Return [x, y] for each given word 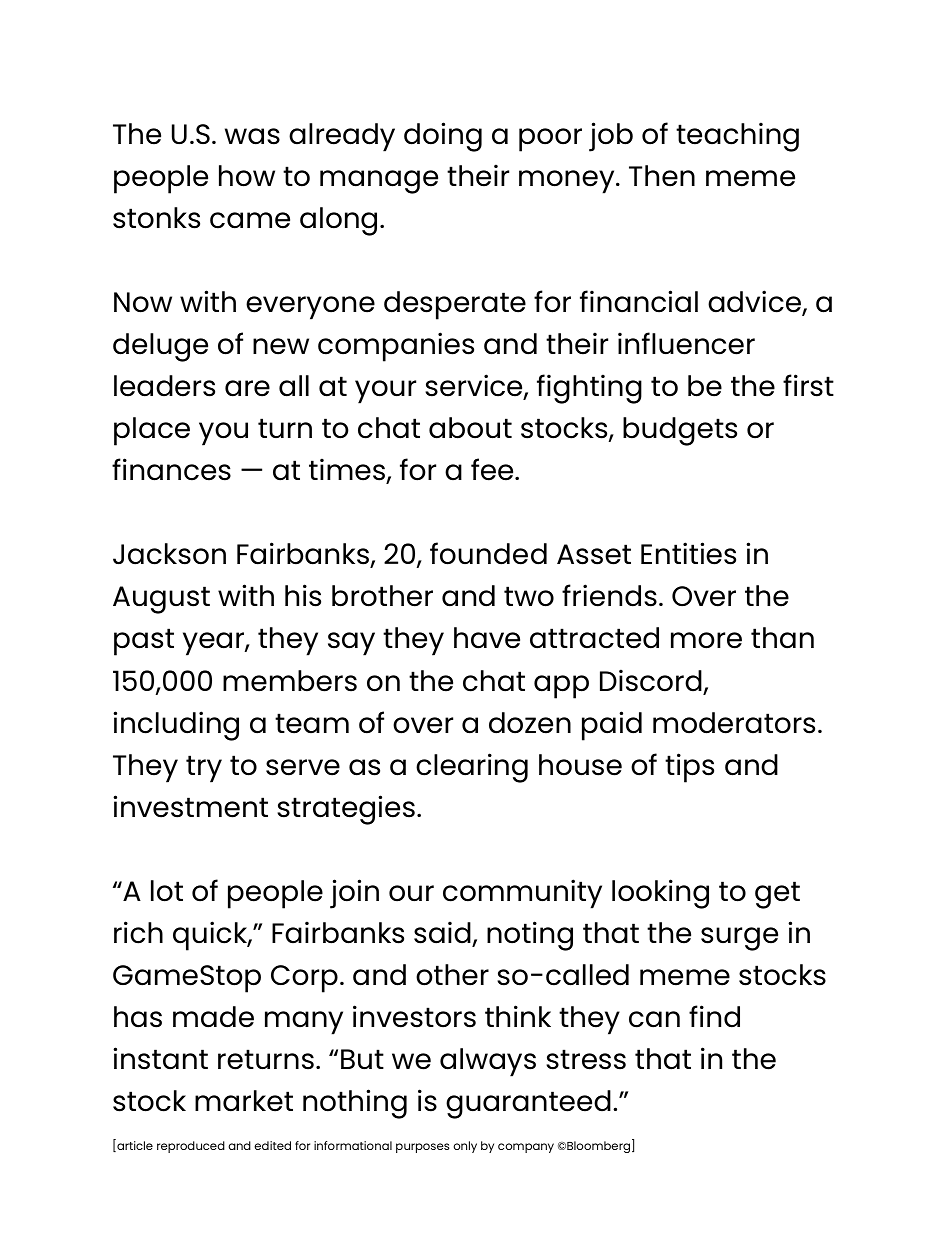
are [247, 388]
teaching [737, 137]
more [706, 640]
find [714, 1016]
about [470, 428]
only [465, 1147]
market [244, 1101]
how [247, 176]
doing [443, 137]
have [487, 638]
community [522, 894]
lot [167, 891]
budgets [680, 431]
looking [660, 894]
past [144, 642]
